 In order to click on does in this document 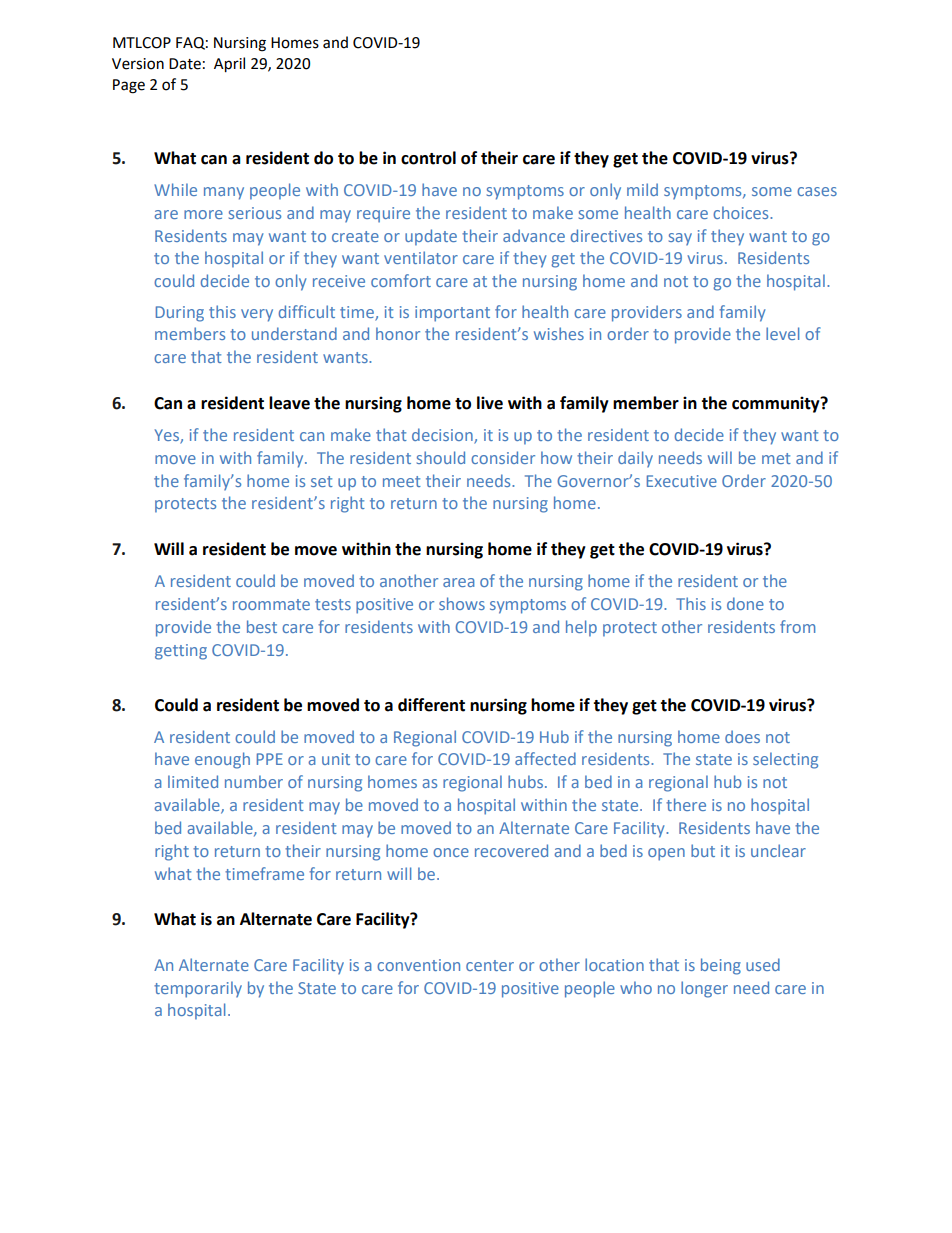, I will do `click(742, 736)`.
